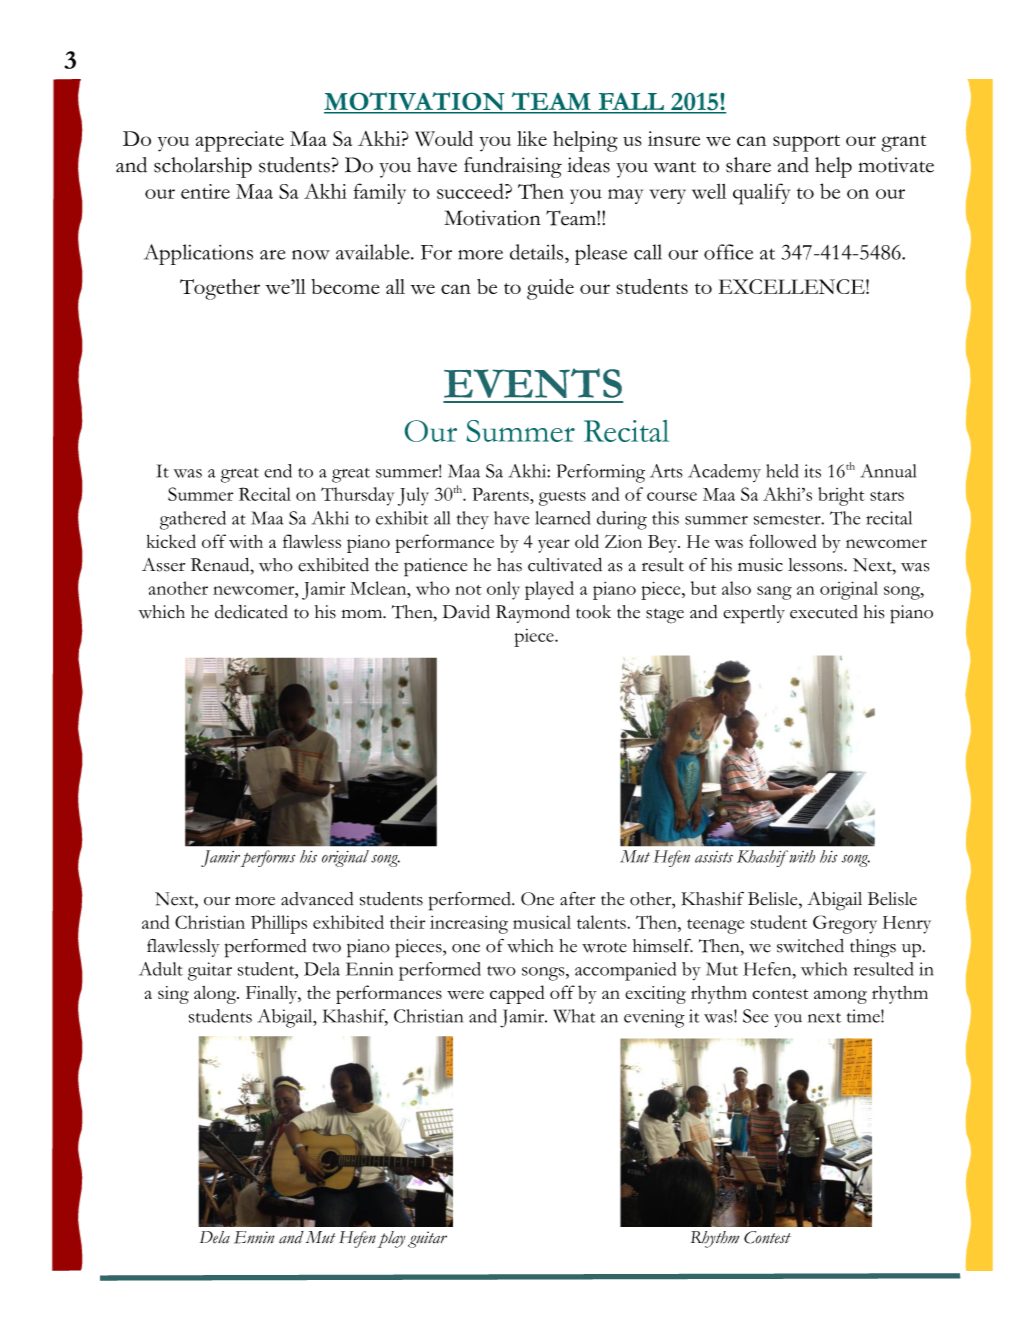 This screenshot has height=1326, width=1024. I want to click on after, so click(577, 899).
